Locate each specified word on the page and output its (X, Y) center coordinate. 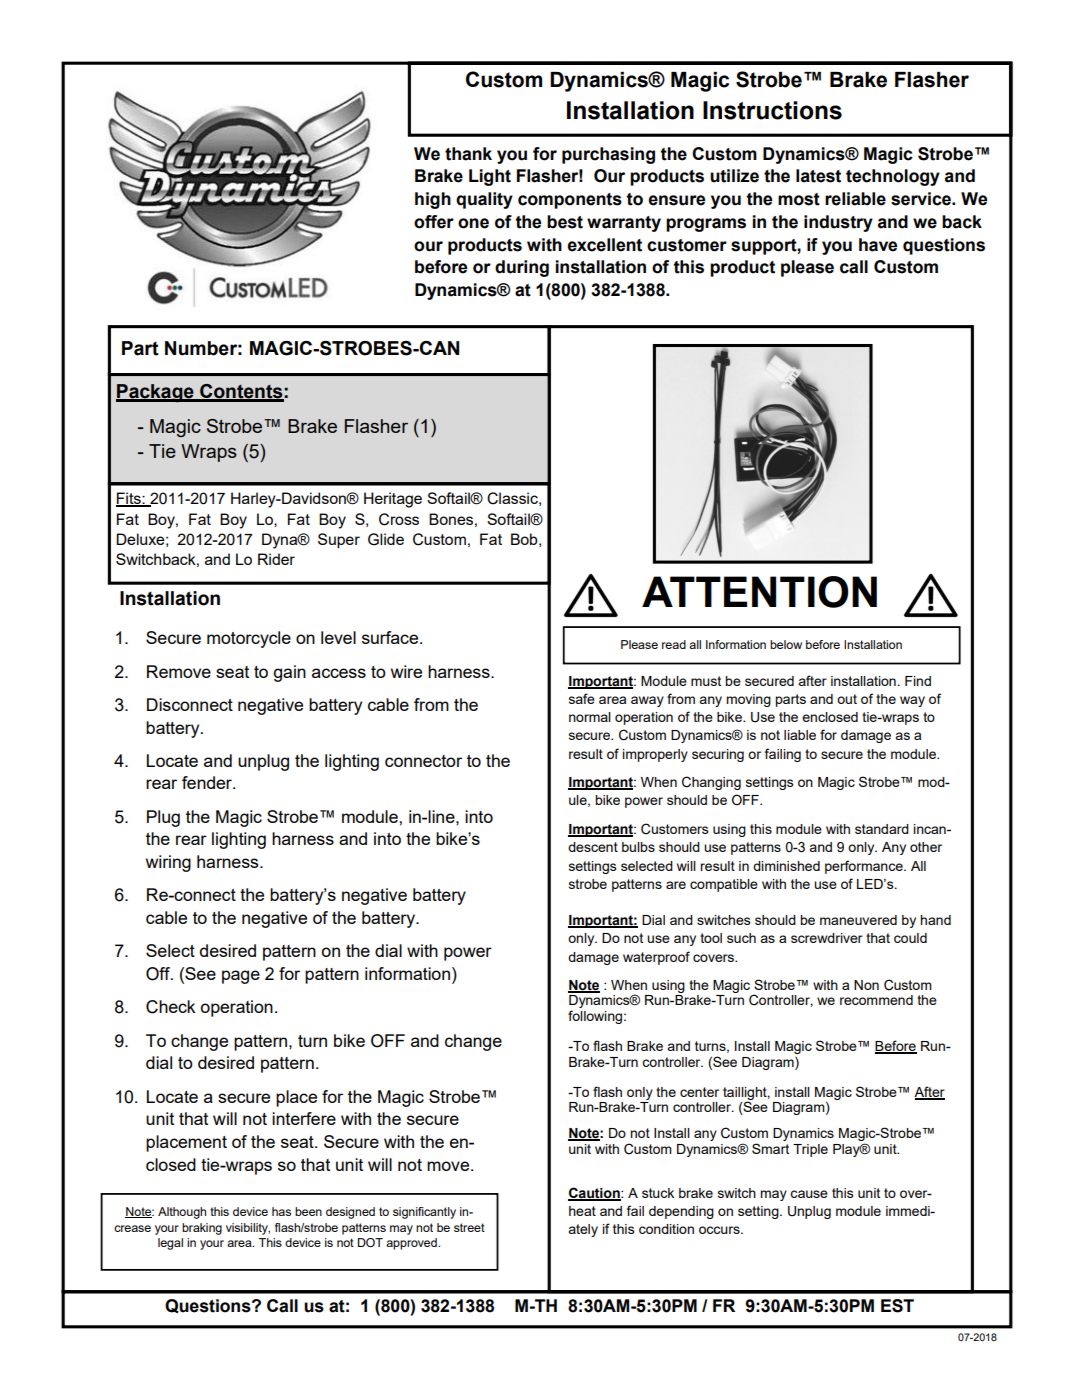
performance (865, 867)
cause (809, 1194)
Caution (595, 1193)
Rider (276, 559)
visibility (248, 1229)
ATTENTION (759, 592)
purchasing (608, 155)
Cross (399, 519)
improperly (655, 755)
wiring (168, 863)
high (433, 200)
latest (818, 176)
